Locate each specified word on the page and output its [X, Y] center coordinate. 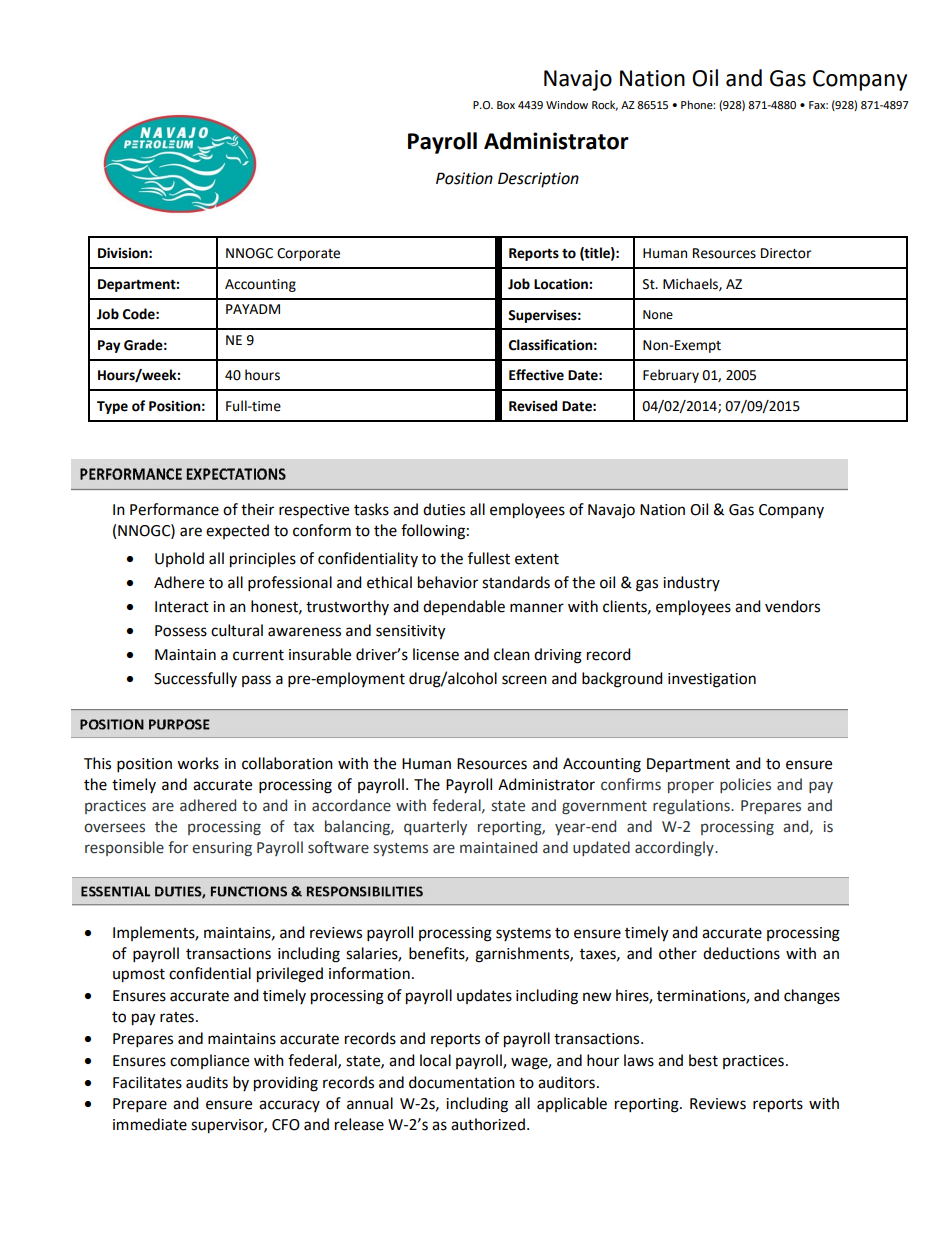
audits [207, 1082]
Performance [174, 509]
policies [745, 785]
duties [444, 509]
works [198, 763]
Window [567, 104]
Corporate [308, 254]
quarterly [435, 827]
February [671, 376]
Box [506, 105]
